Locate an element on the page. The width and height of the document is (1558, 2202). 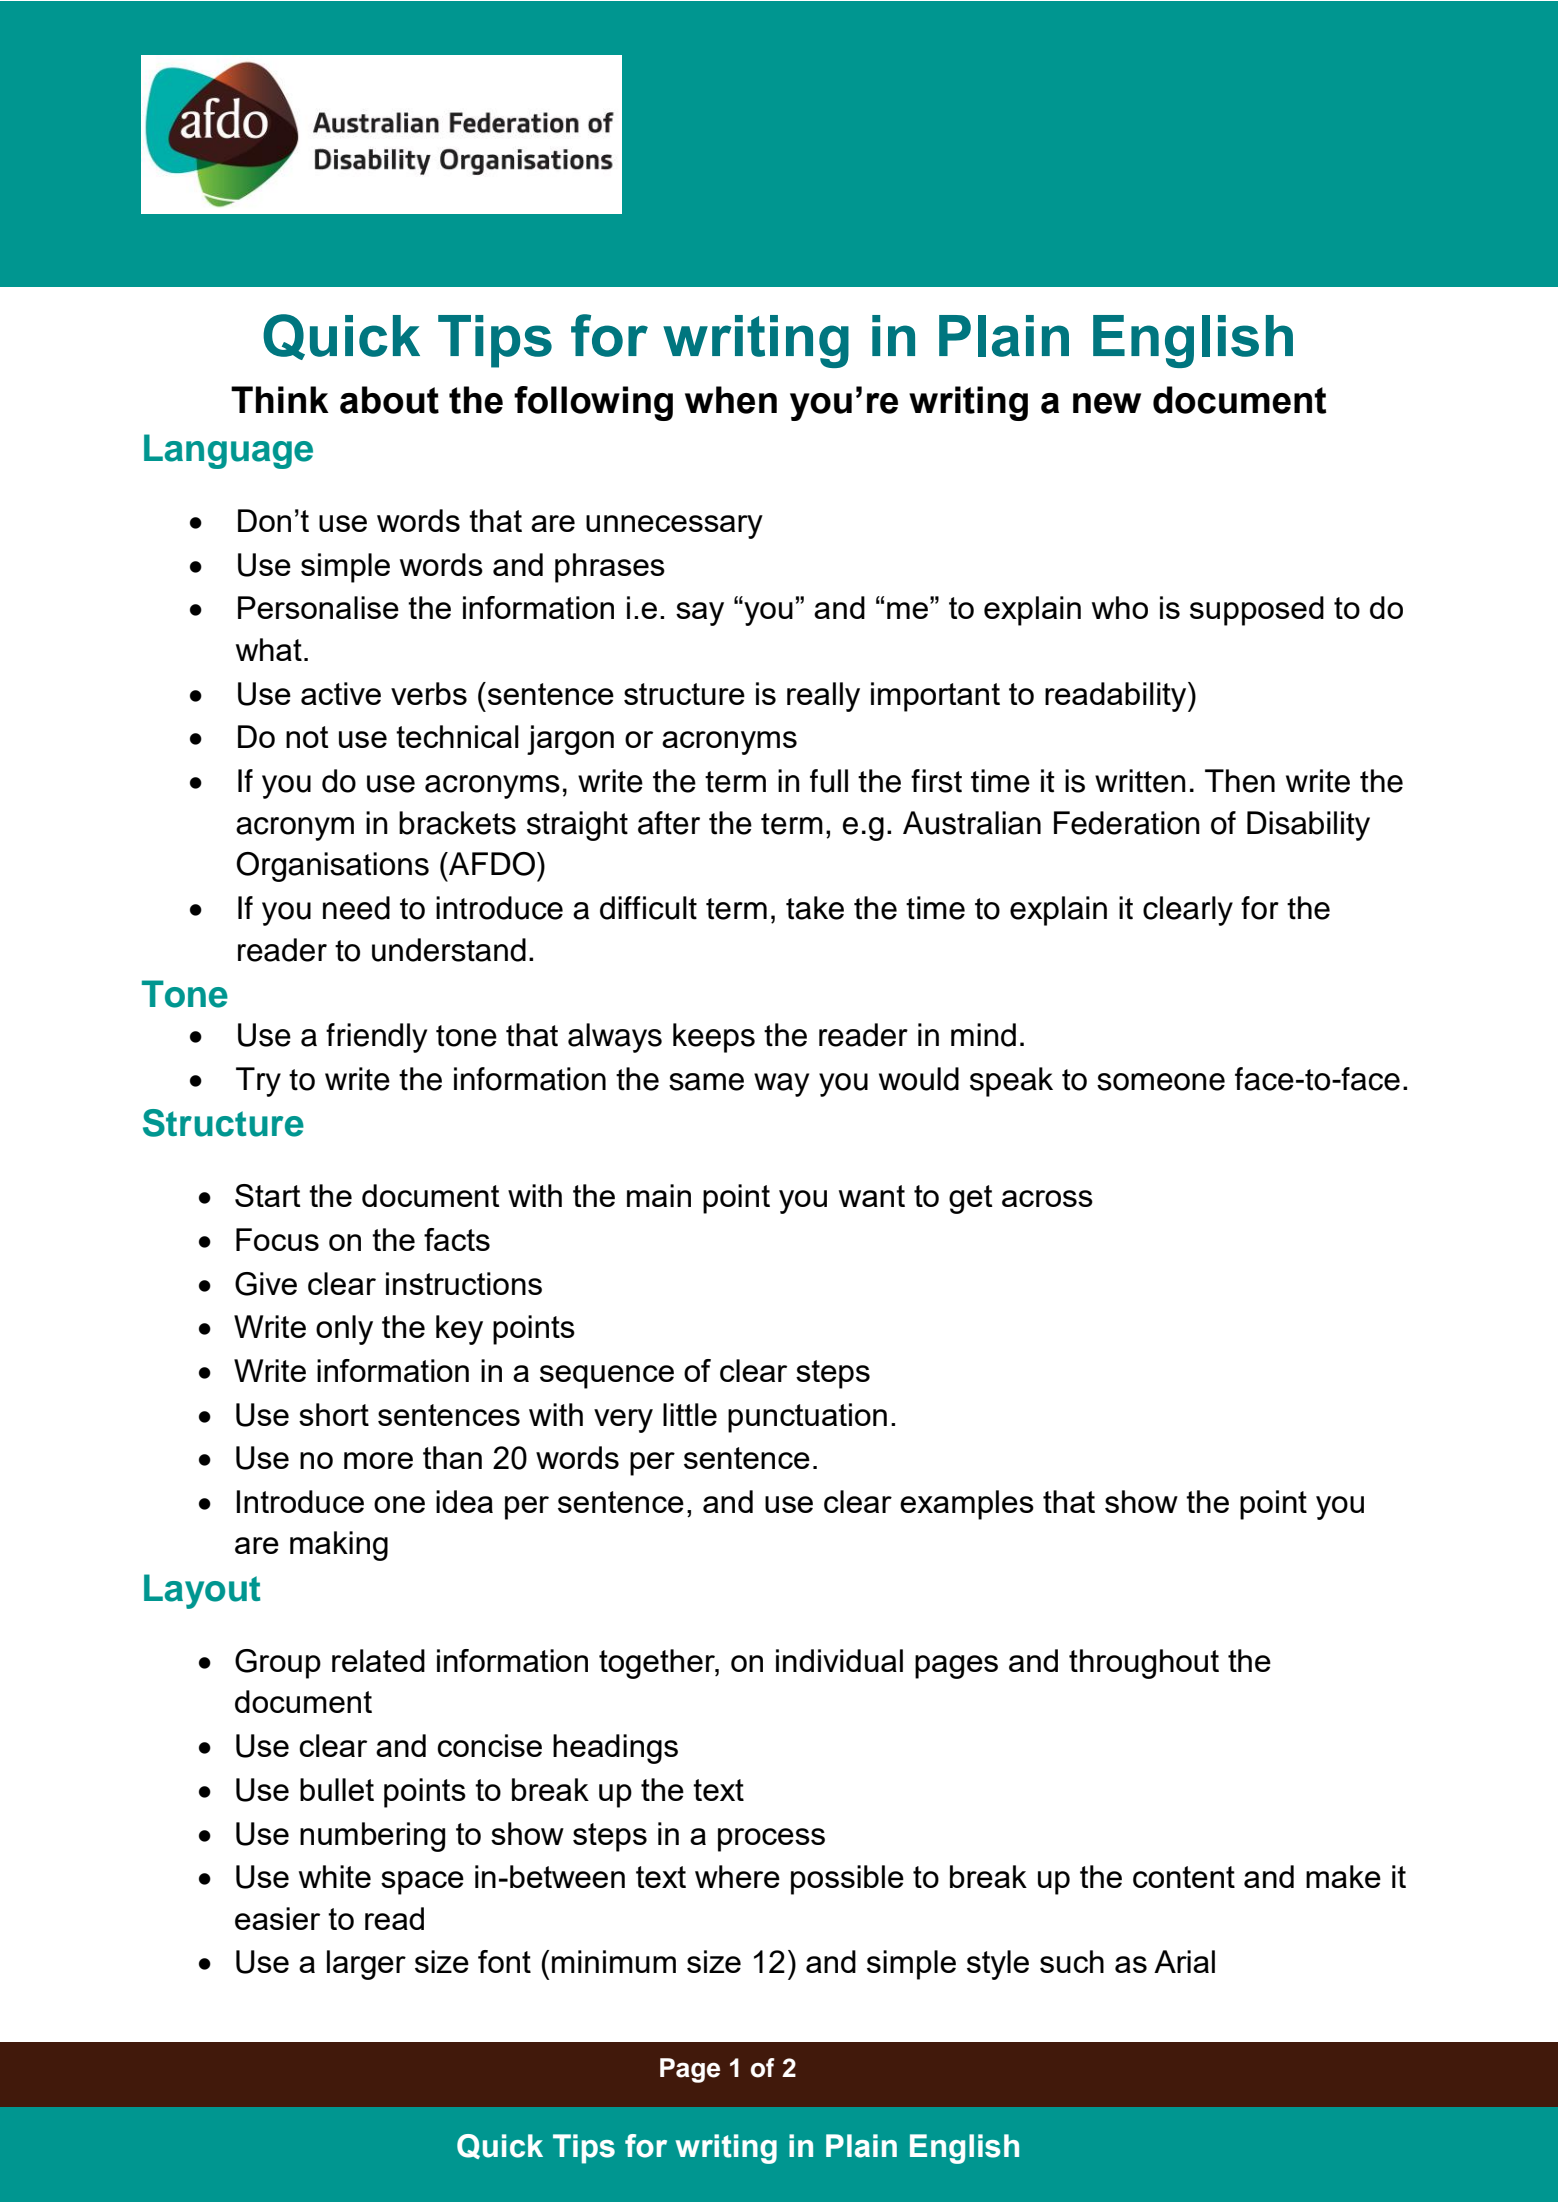
white is located at coordinates (335, 1876).
